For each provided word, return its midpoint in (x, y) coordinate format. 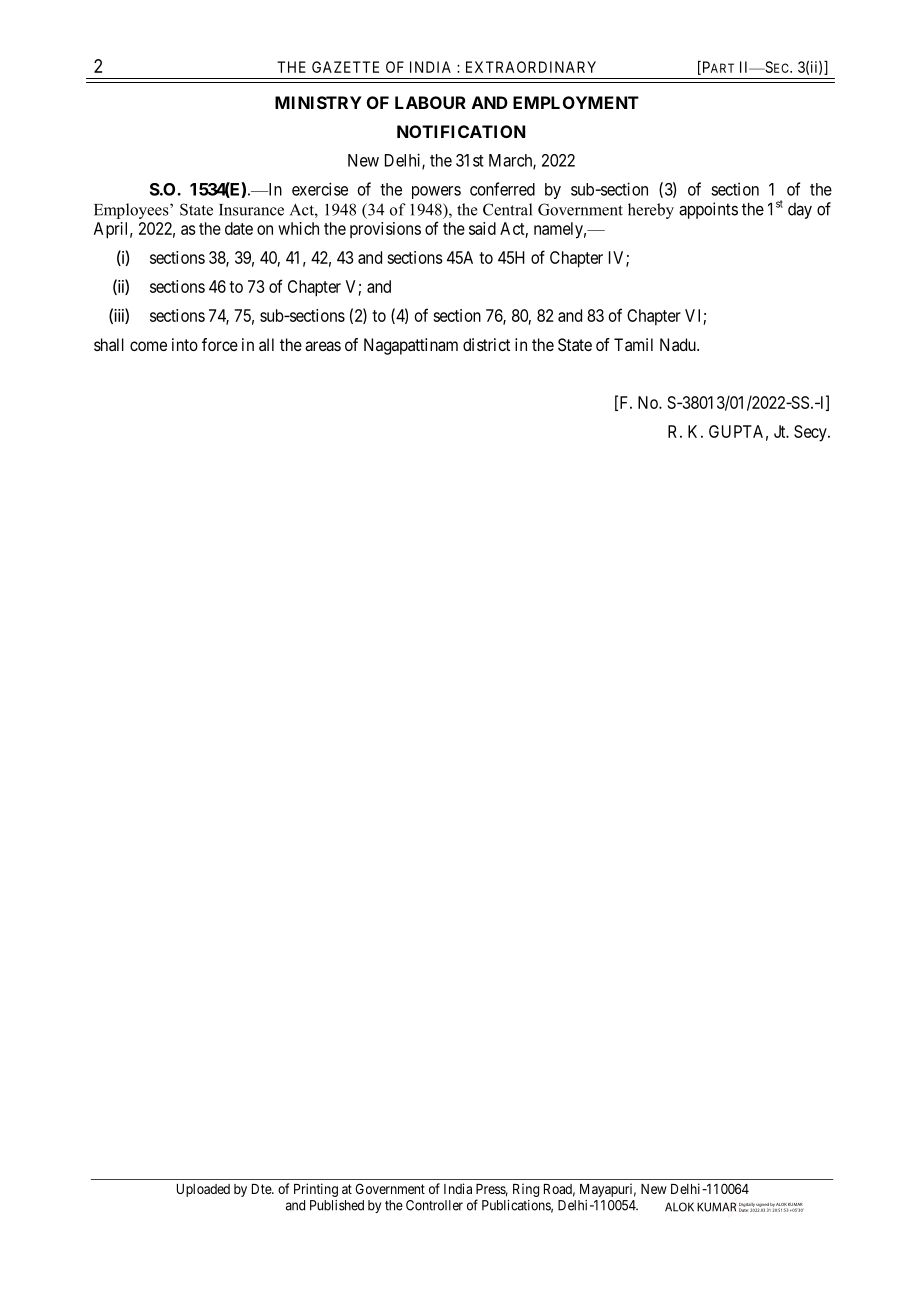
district (486, 344)
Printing (316, 1190)
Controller (434, 1205)
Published (337, 1205)
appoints (708, 210)
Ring (526, 1190)
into (185, 344)
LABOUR (430, 102)
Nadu (679, 344)
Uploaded (203, 1190)
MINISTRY (318, 102)
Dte (262, 1189)
